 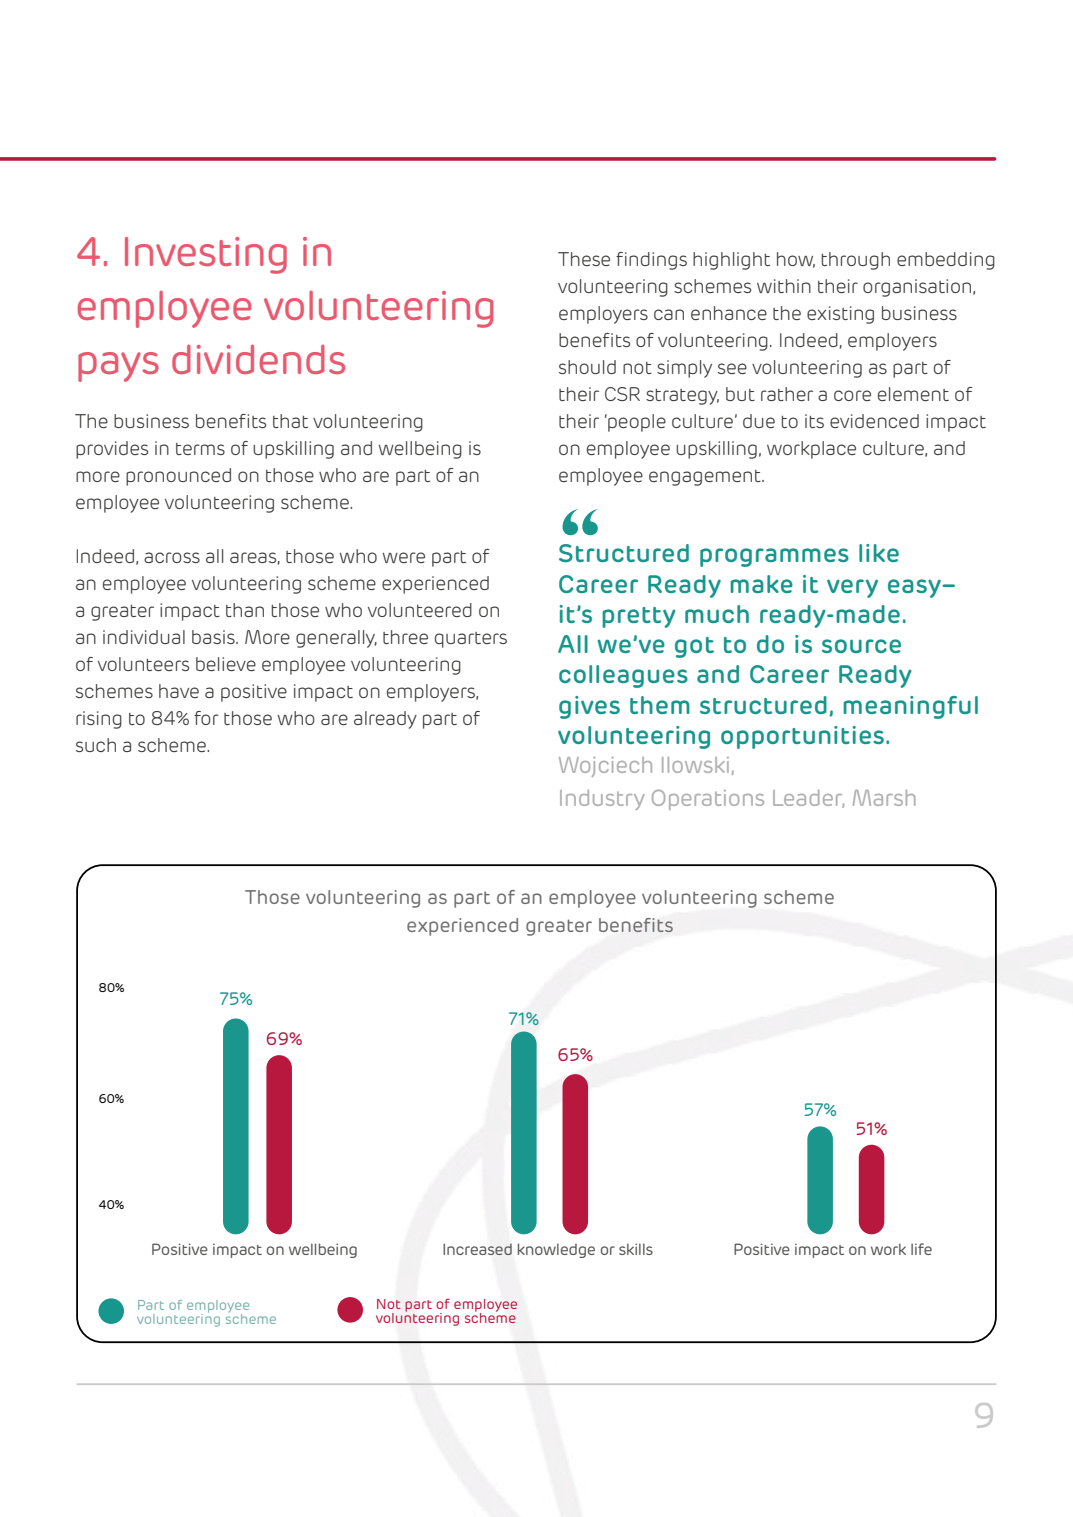 I want to click on through, so click(x=856, y=261).
